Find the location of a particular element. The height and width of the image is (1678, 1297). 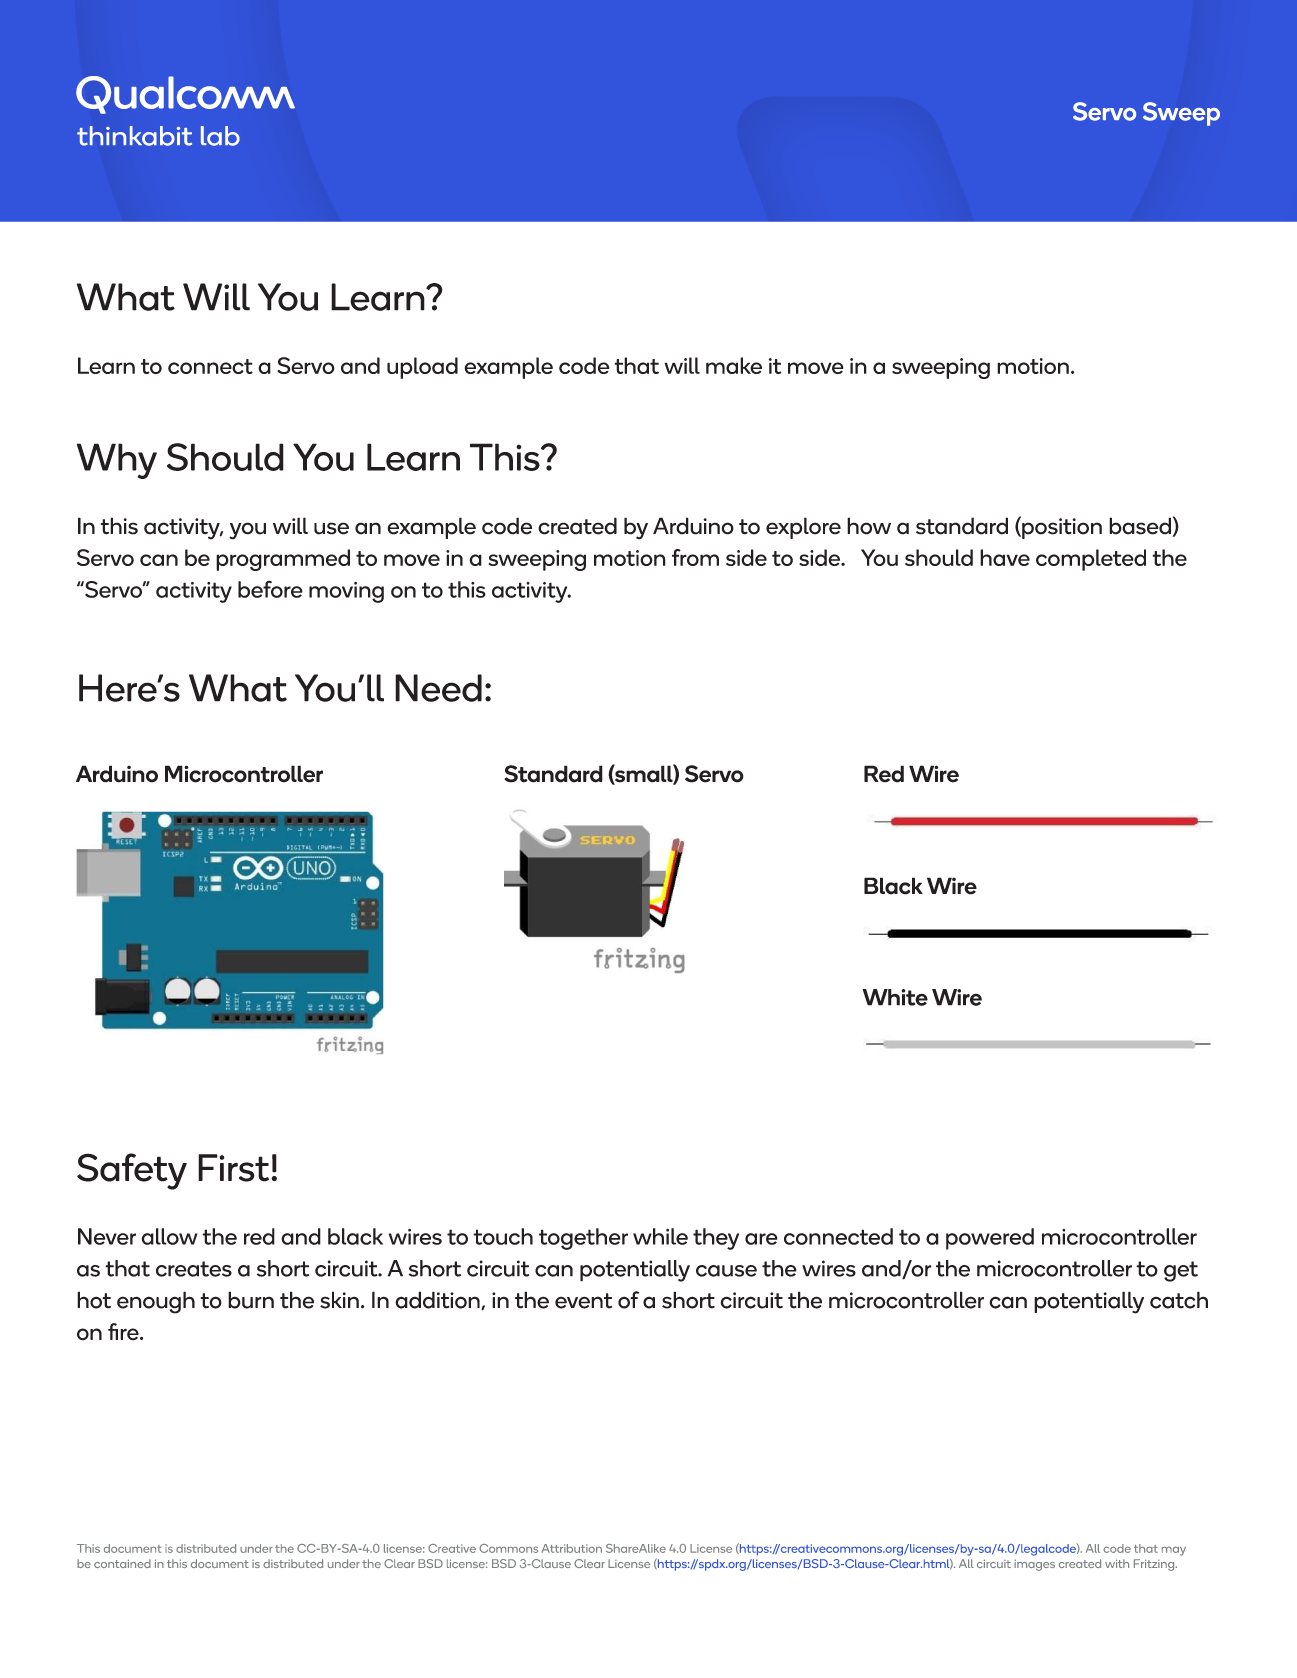

completed is located at coordinates (1091, 560).
